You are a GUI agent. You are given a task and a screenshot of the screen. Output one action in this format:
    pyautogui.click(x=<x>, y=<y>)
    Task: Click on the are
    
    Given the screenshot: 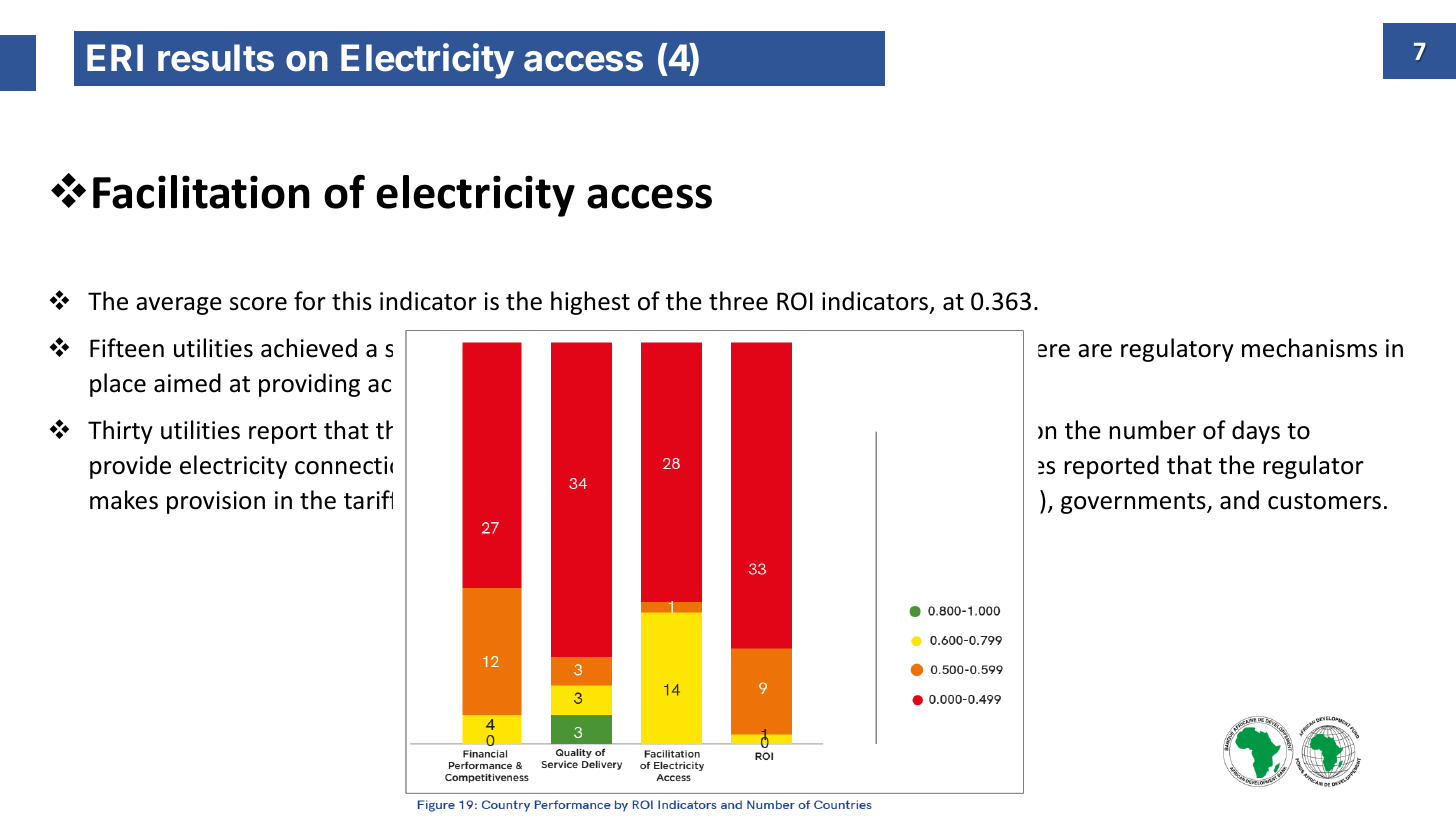 What is the action you would take?
    pyautogui.click(x=1095, y=351)
